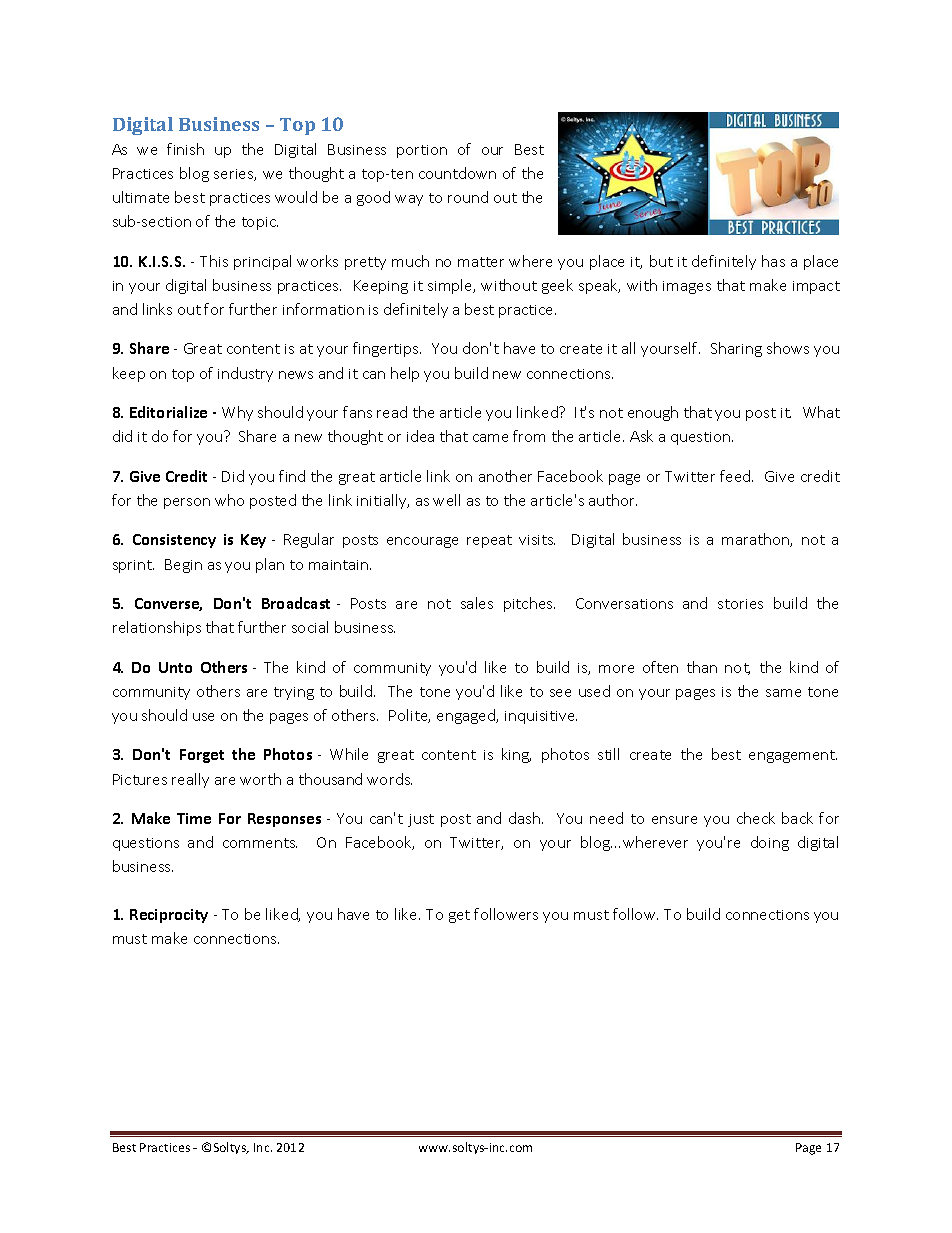 Image resolution: width=952 pixels, height=1233 pixels. Describe the element at coordinates (477, 603) in the image. I see `sales` at that location.
